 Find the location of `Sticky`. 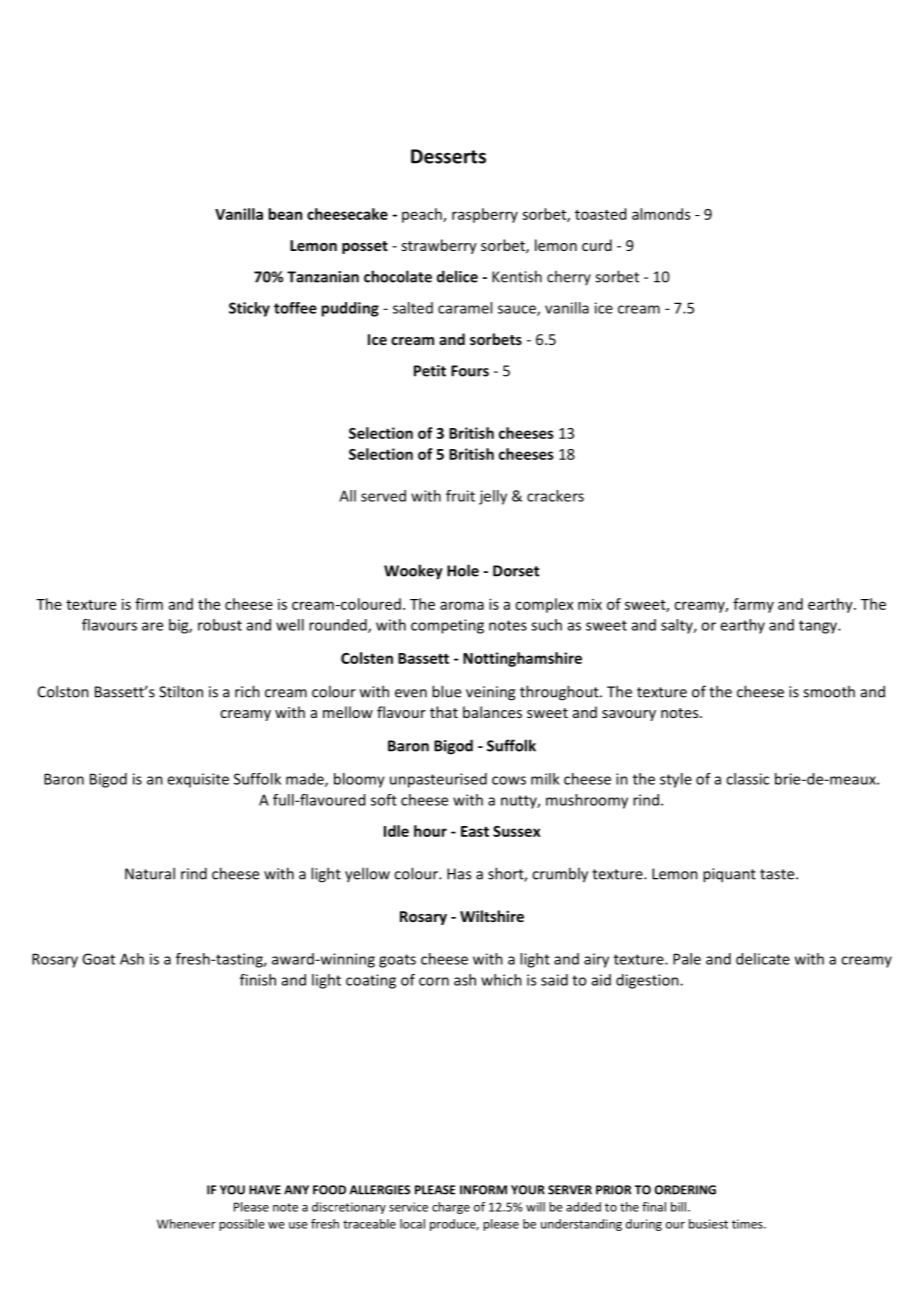

Sticky is located at coordinates (249, 309).
